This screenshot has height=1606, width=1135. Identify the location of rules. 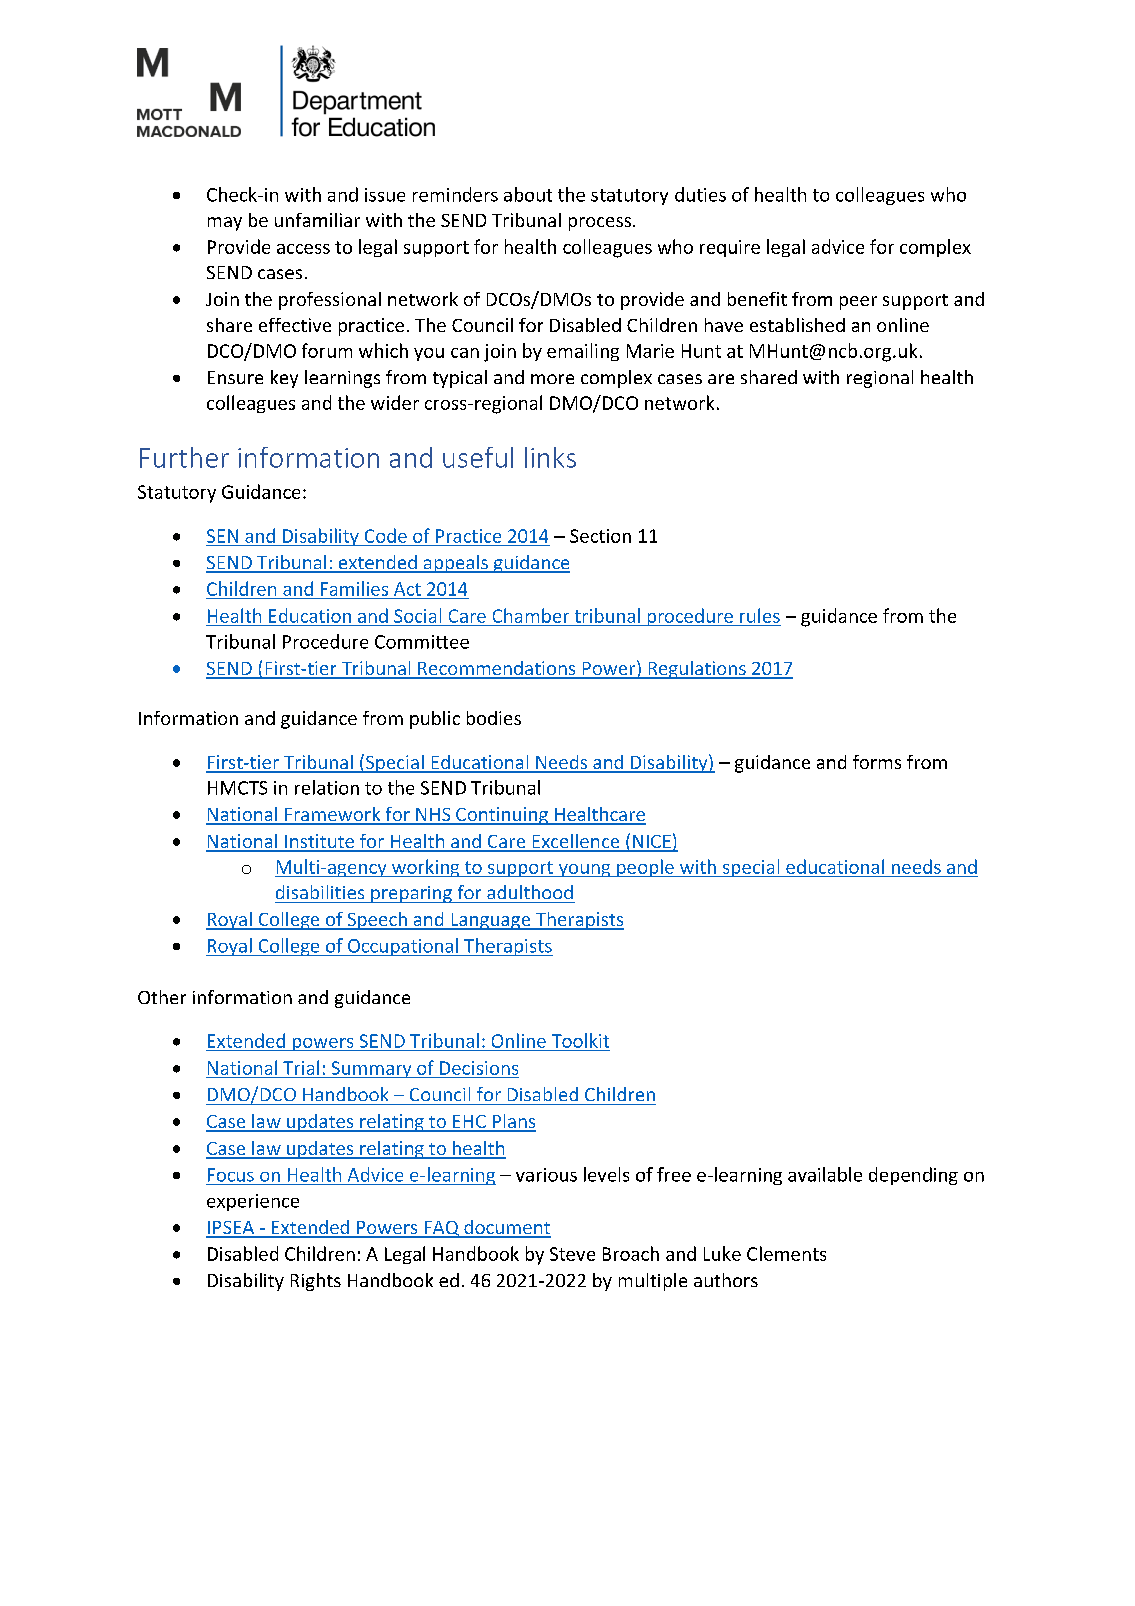
(760, 615).
